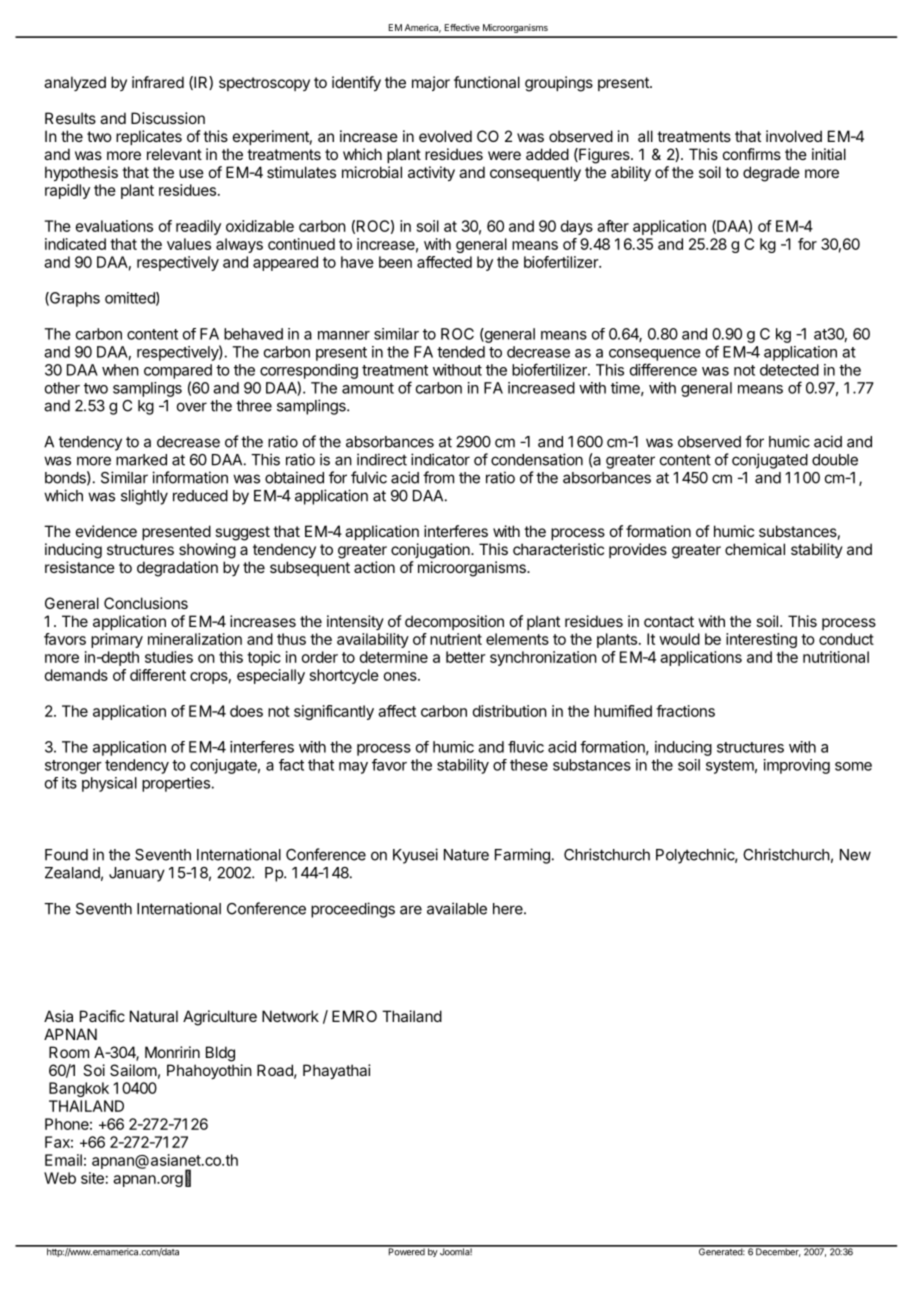 The width and height of the image is (924, 1308). Describe the element at coordinates (529, 765) in the image. I see `these` at that location.
